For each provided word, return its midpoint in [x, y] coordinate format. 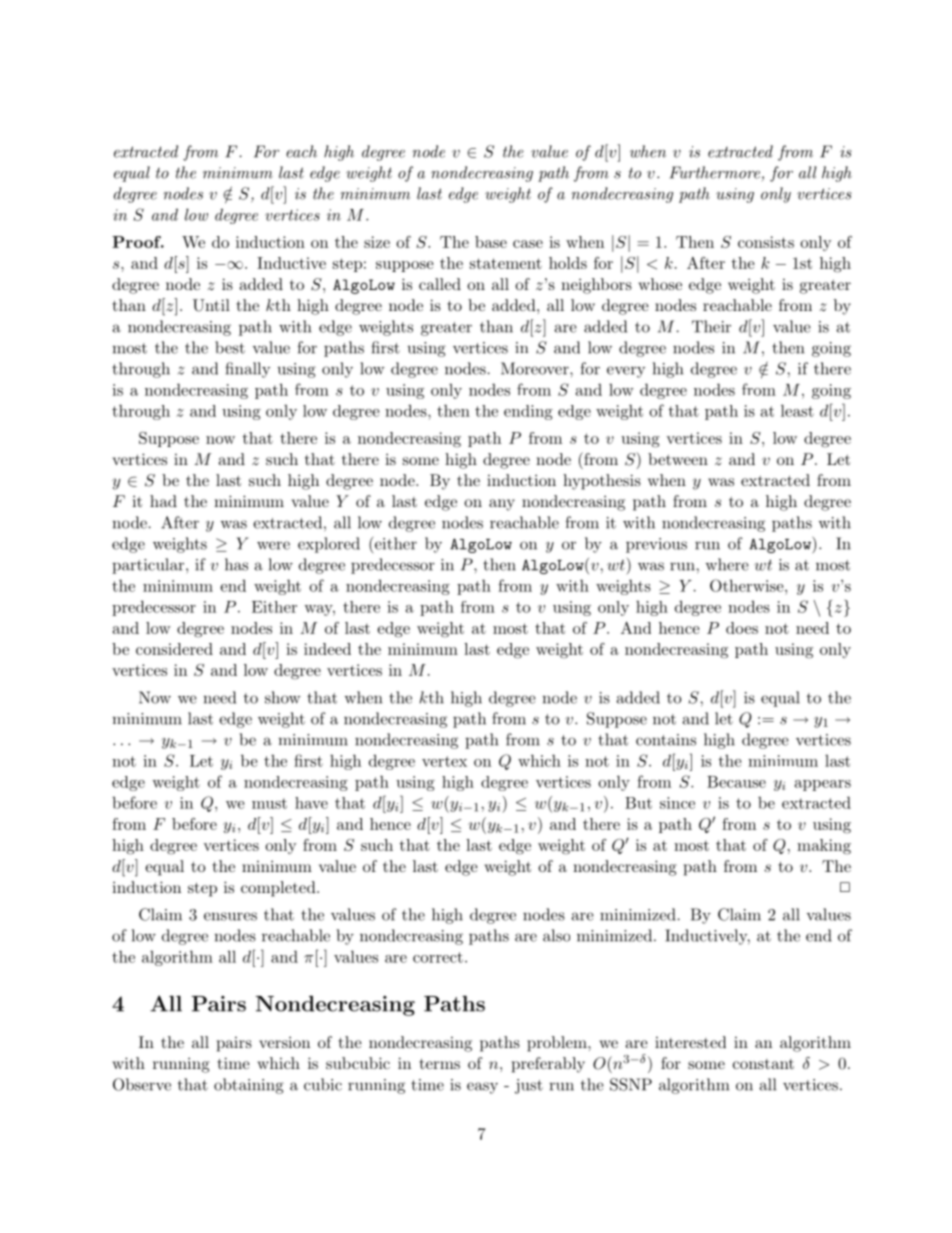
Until [211, 305]
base [491, 242]
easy [482, 1088]
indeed [327, 649]
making [824, 847]
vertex [444, 761]
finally [247, 370]
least [797, 410]
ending [528, 412]
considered [174, 649]
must [269, 803]
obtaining [249, 1086]
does [742, 628]
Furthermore [716, 173]
